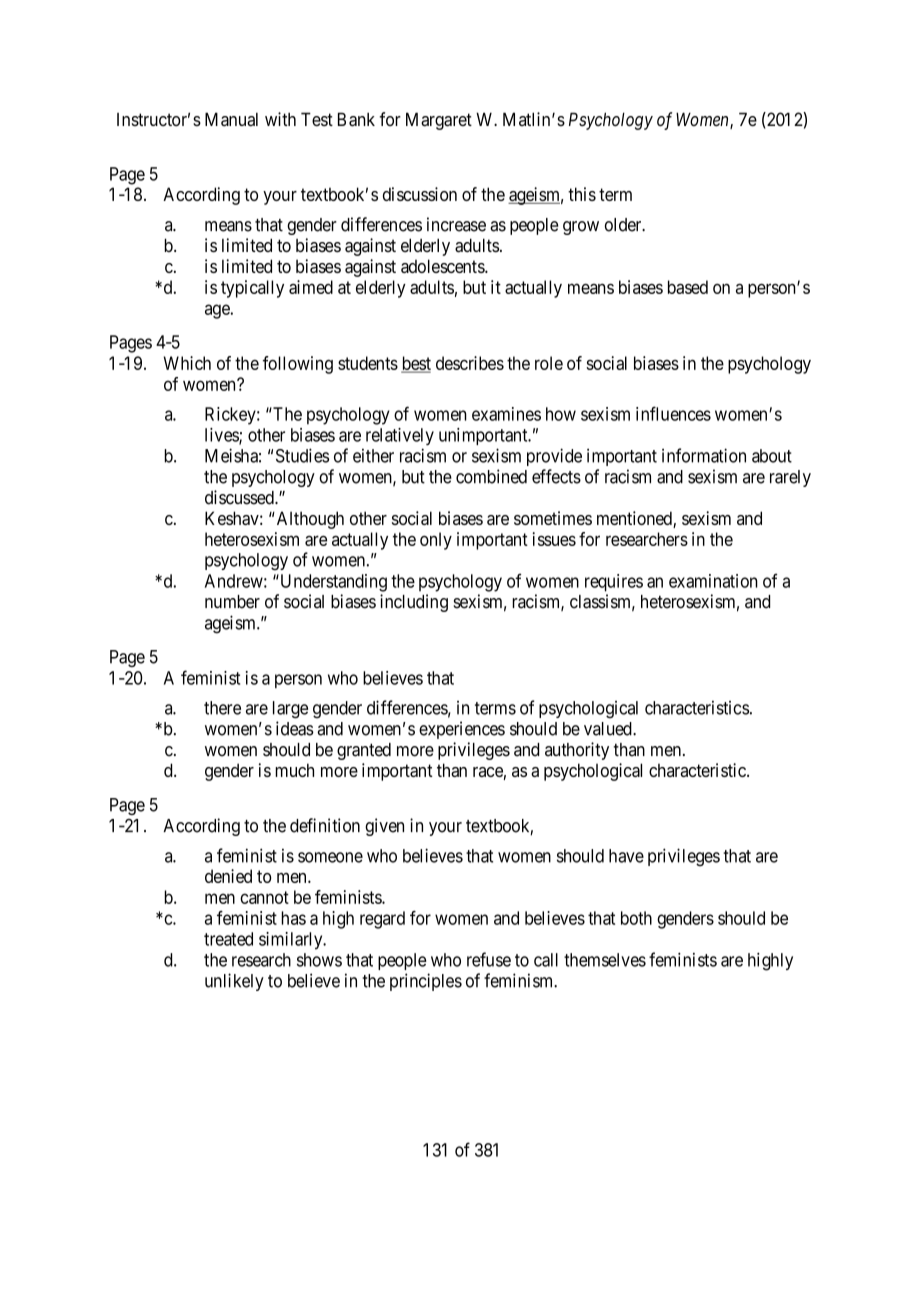 The width and height of the document is (924, 1308). What do you see at coordinates (280, 119) in the document?
I see `with` at bounding box center [280, 119].
